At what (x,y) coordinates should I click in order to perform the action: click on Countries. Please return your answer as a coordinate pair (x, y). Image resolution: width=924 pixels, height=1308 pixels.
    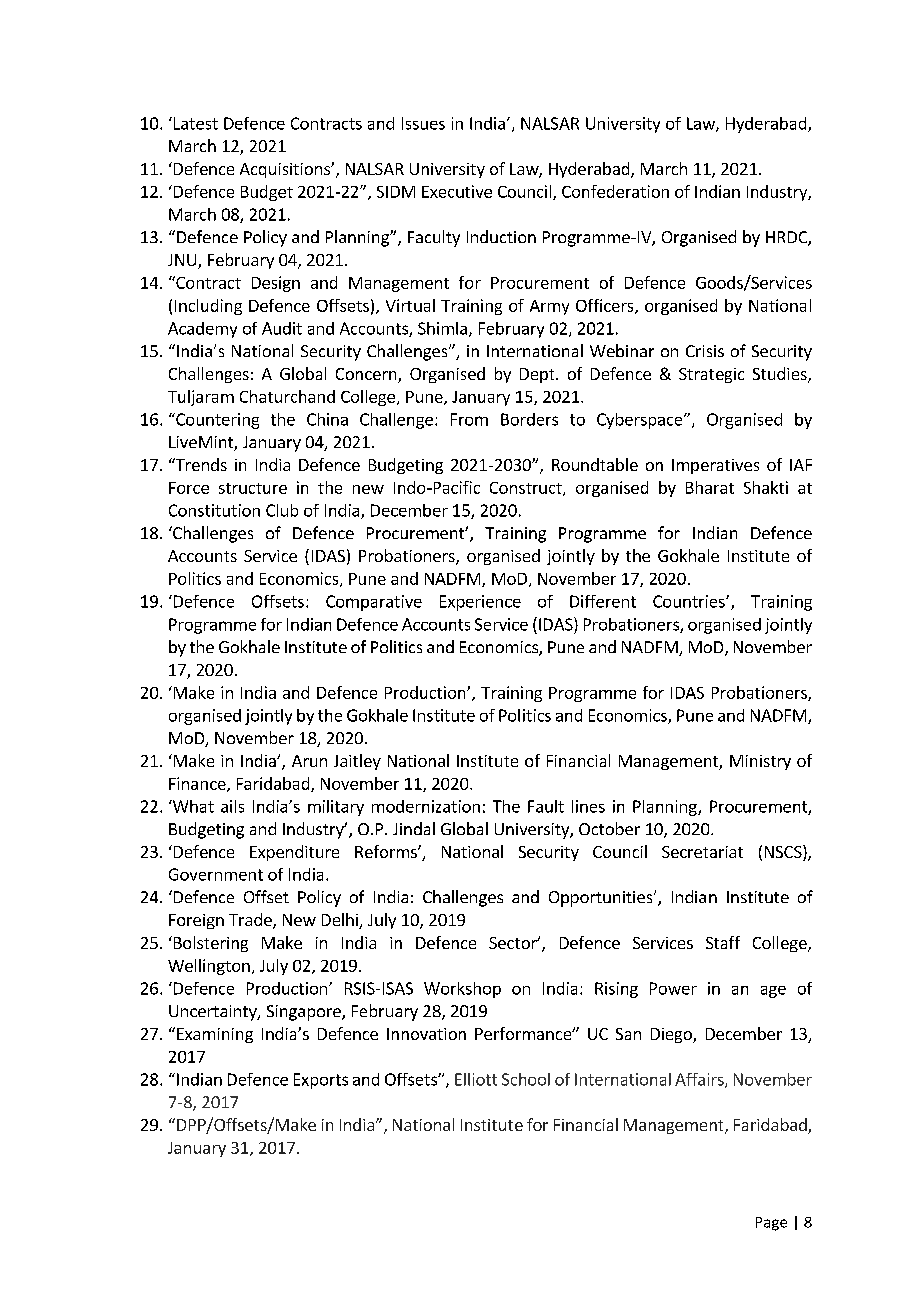
    Looking at the image, I should click on (690, 601).
